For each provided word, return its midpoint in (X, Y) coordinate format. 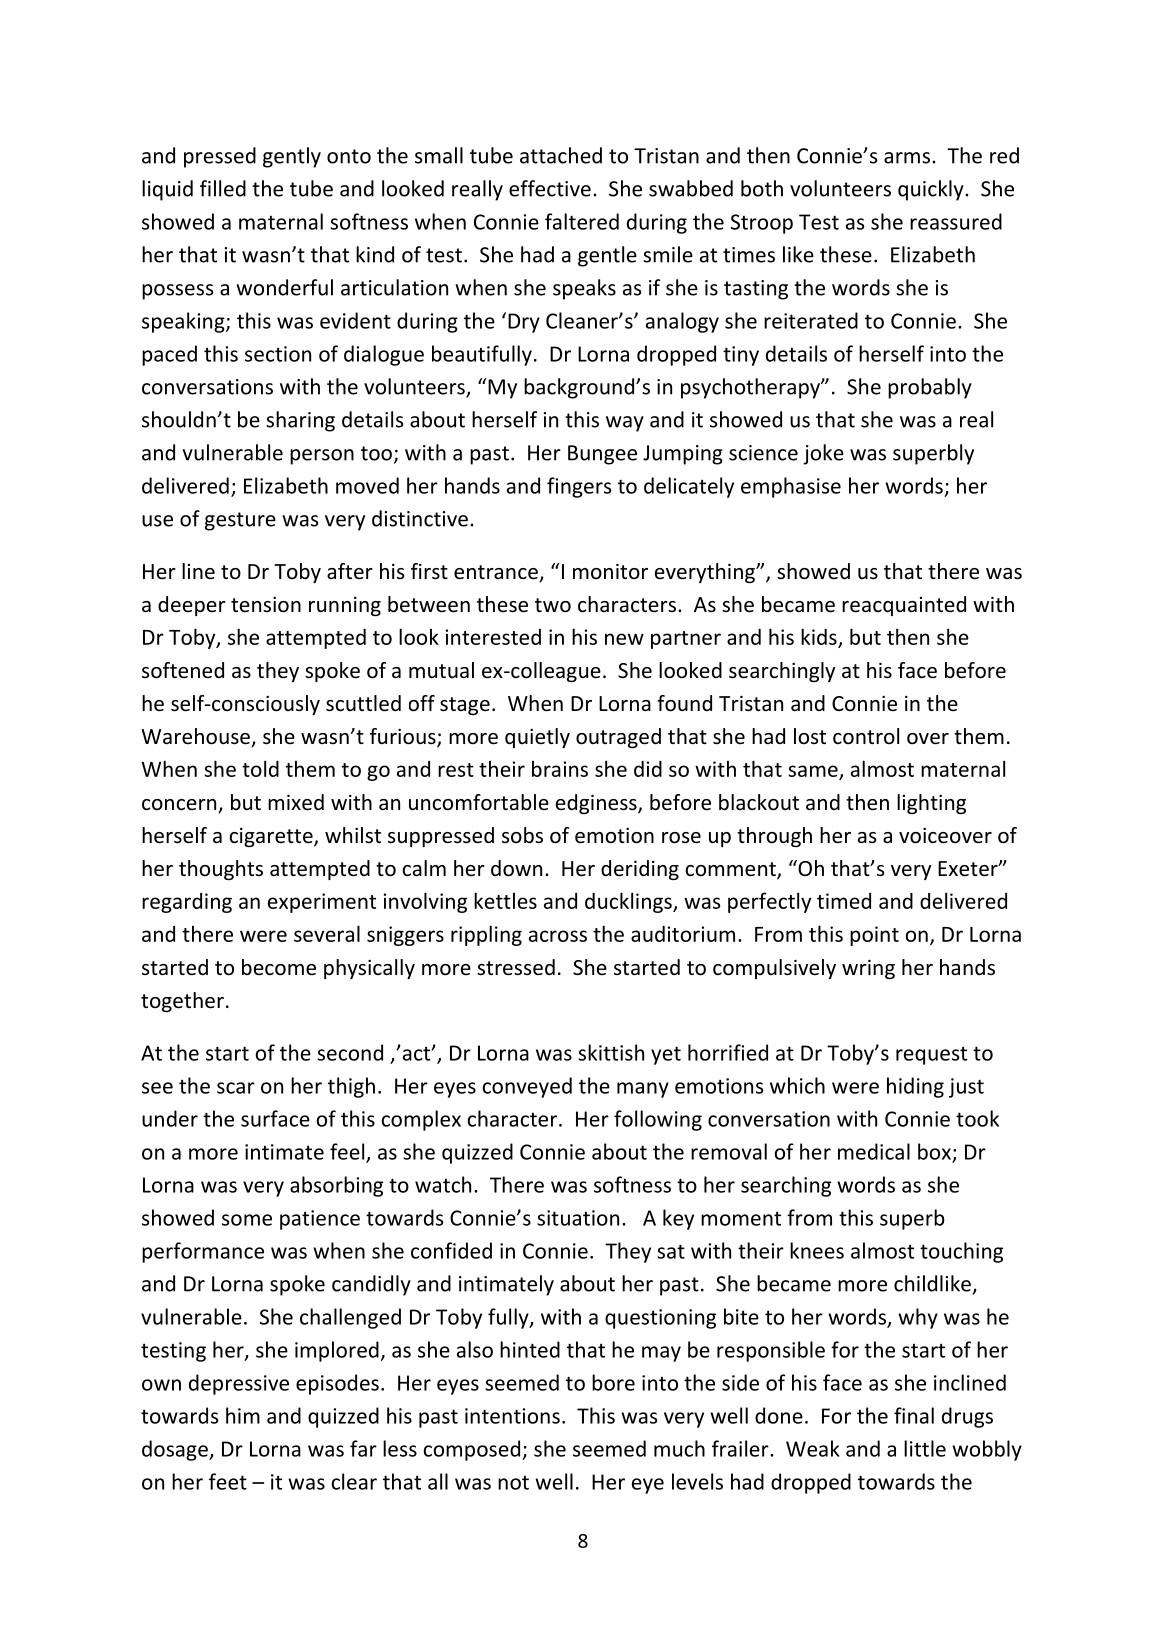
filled (223, 188)
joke (823, 454)
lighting (931, 804)
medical (874, 1151)
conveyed (527, 1087)
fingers (579, 487)
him (243, 1415)
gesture (240, 521)
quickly (932, 190)
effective (550, 188)
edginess (597, 804)
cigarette (272, 837)
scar (236, 1088)
